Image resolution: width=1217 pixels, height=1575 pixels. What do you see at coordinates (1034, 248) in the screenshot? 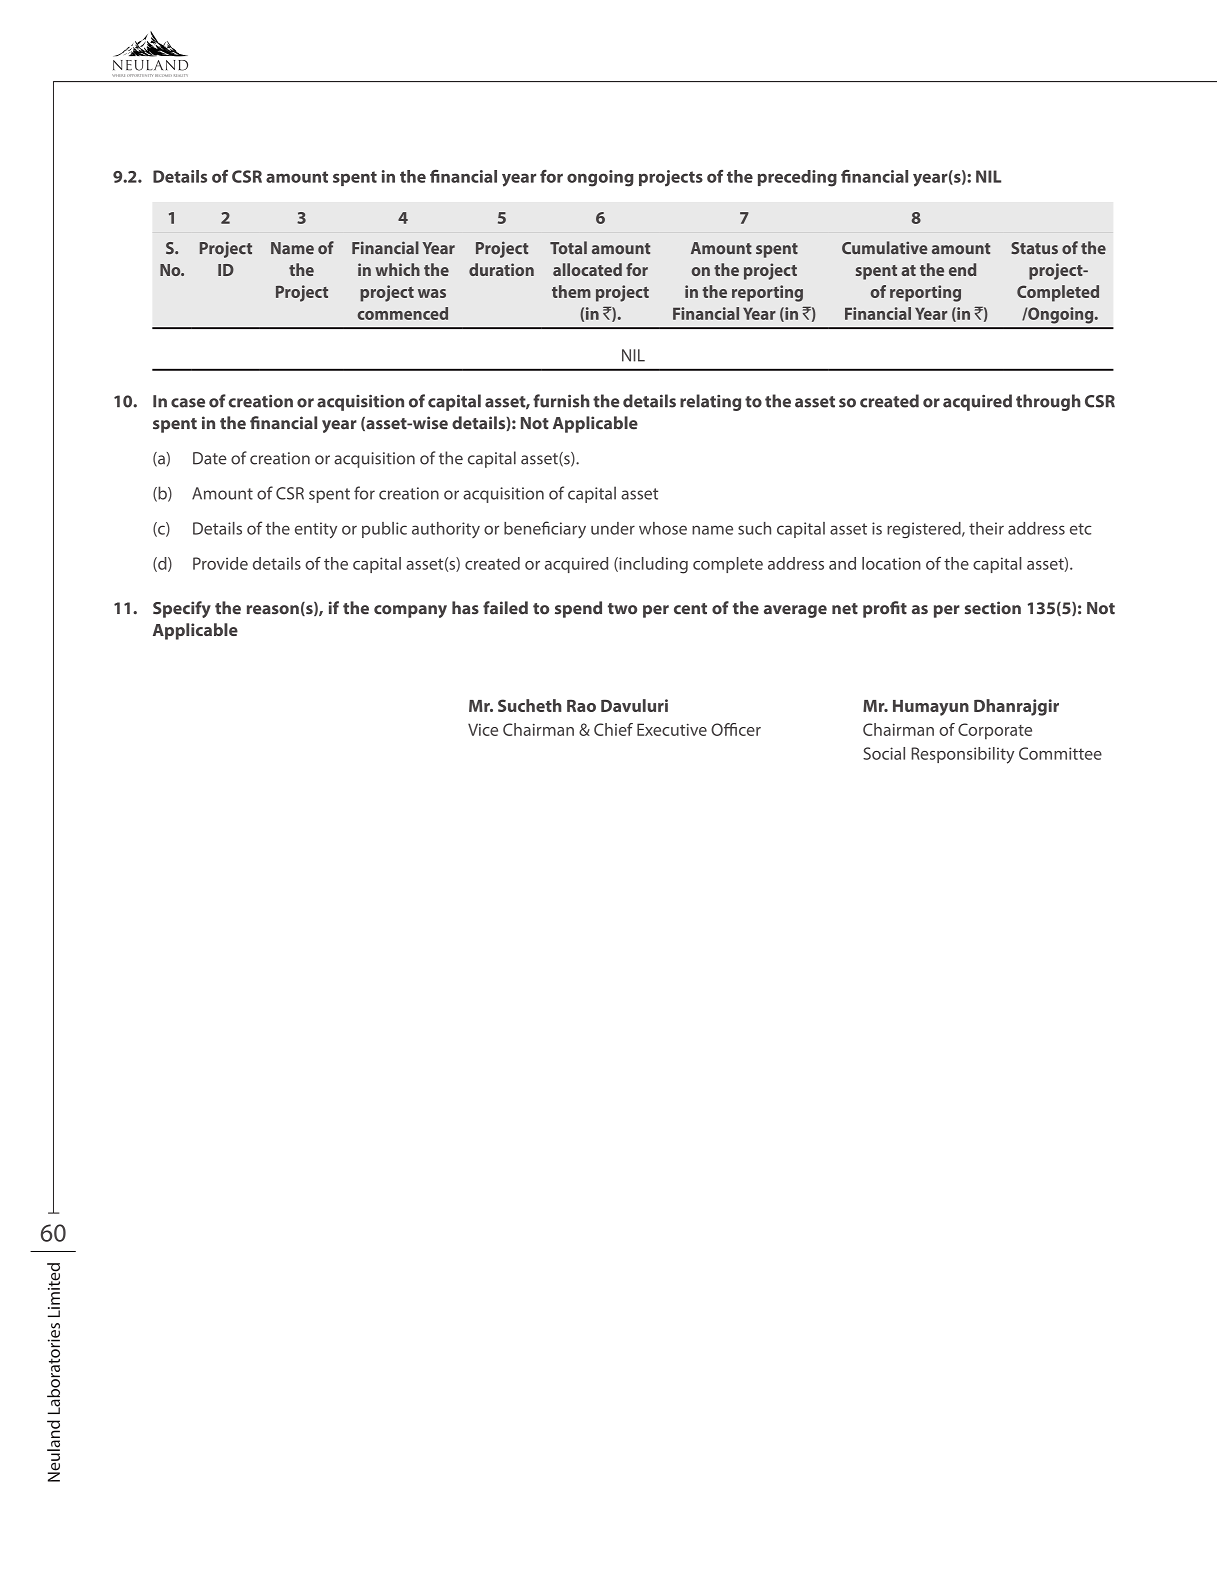
I see `Status` at bounding box center [1034, 248].
